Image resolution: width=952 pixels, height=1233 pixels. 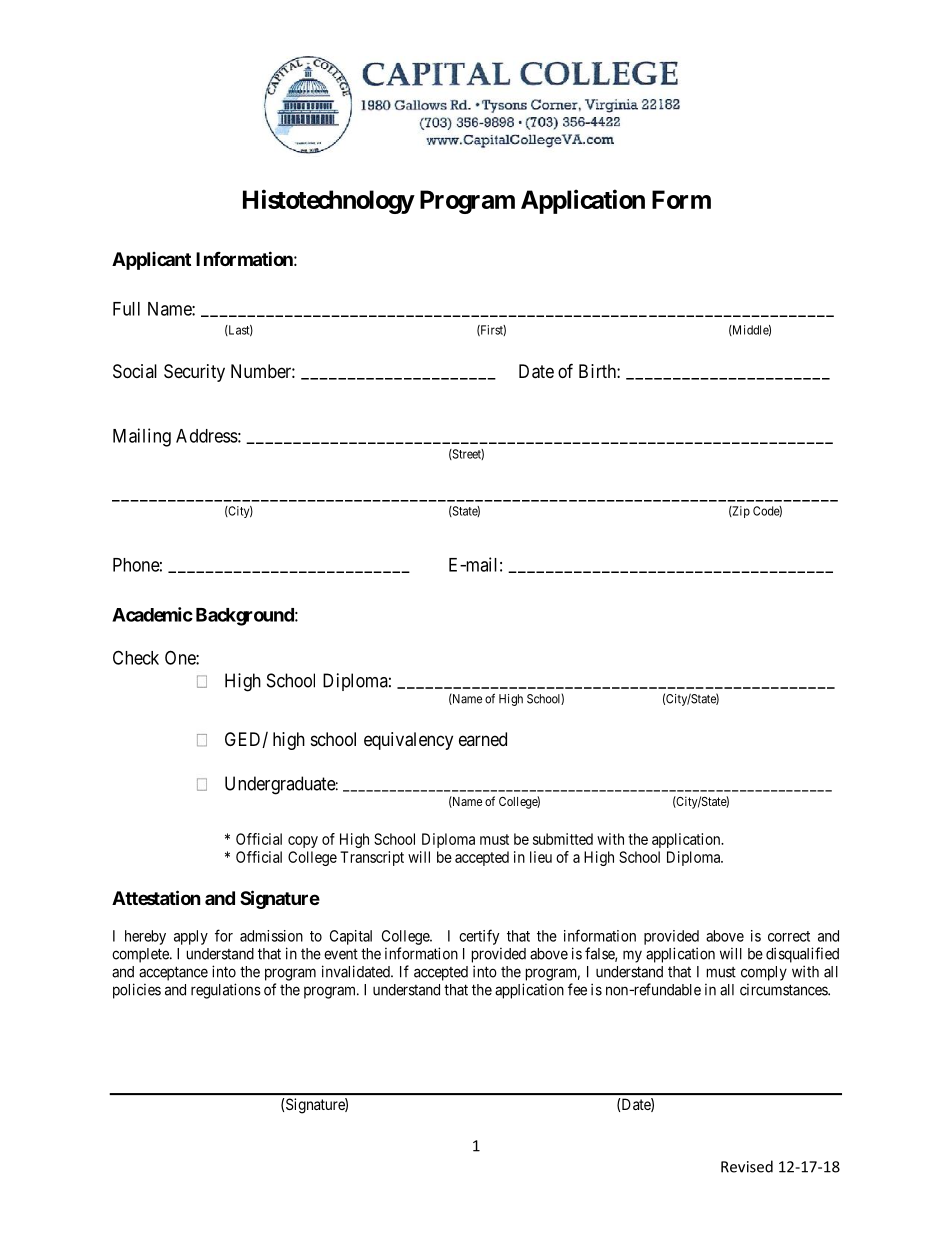 I want to click on Security, so click(x=194, y=373).
